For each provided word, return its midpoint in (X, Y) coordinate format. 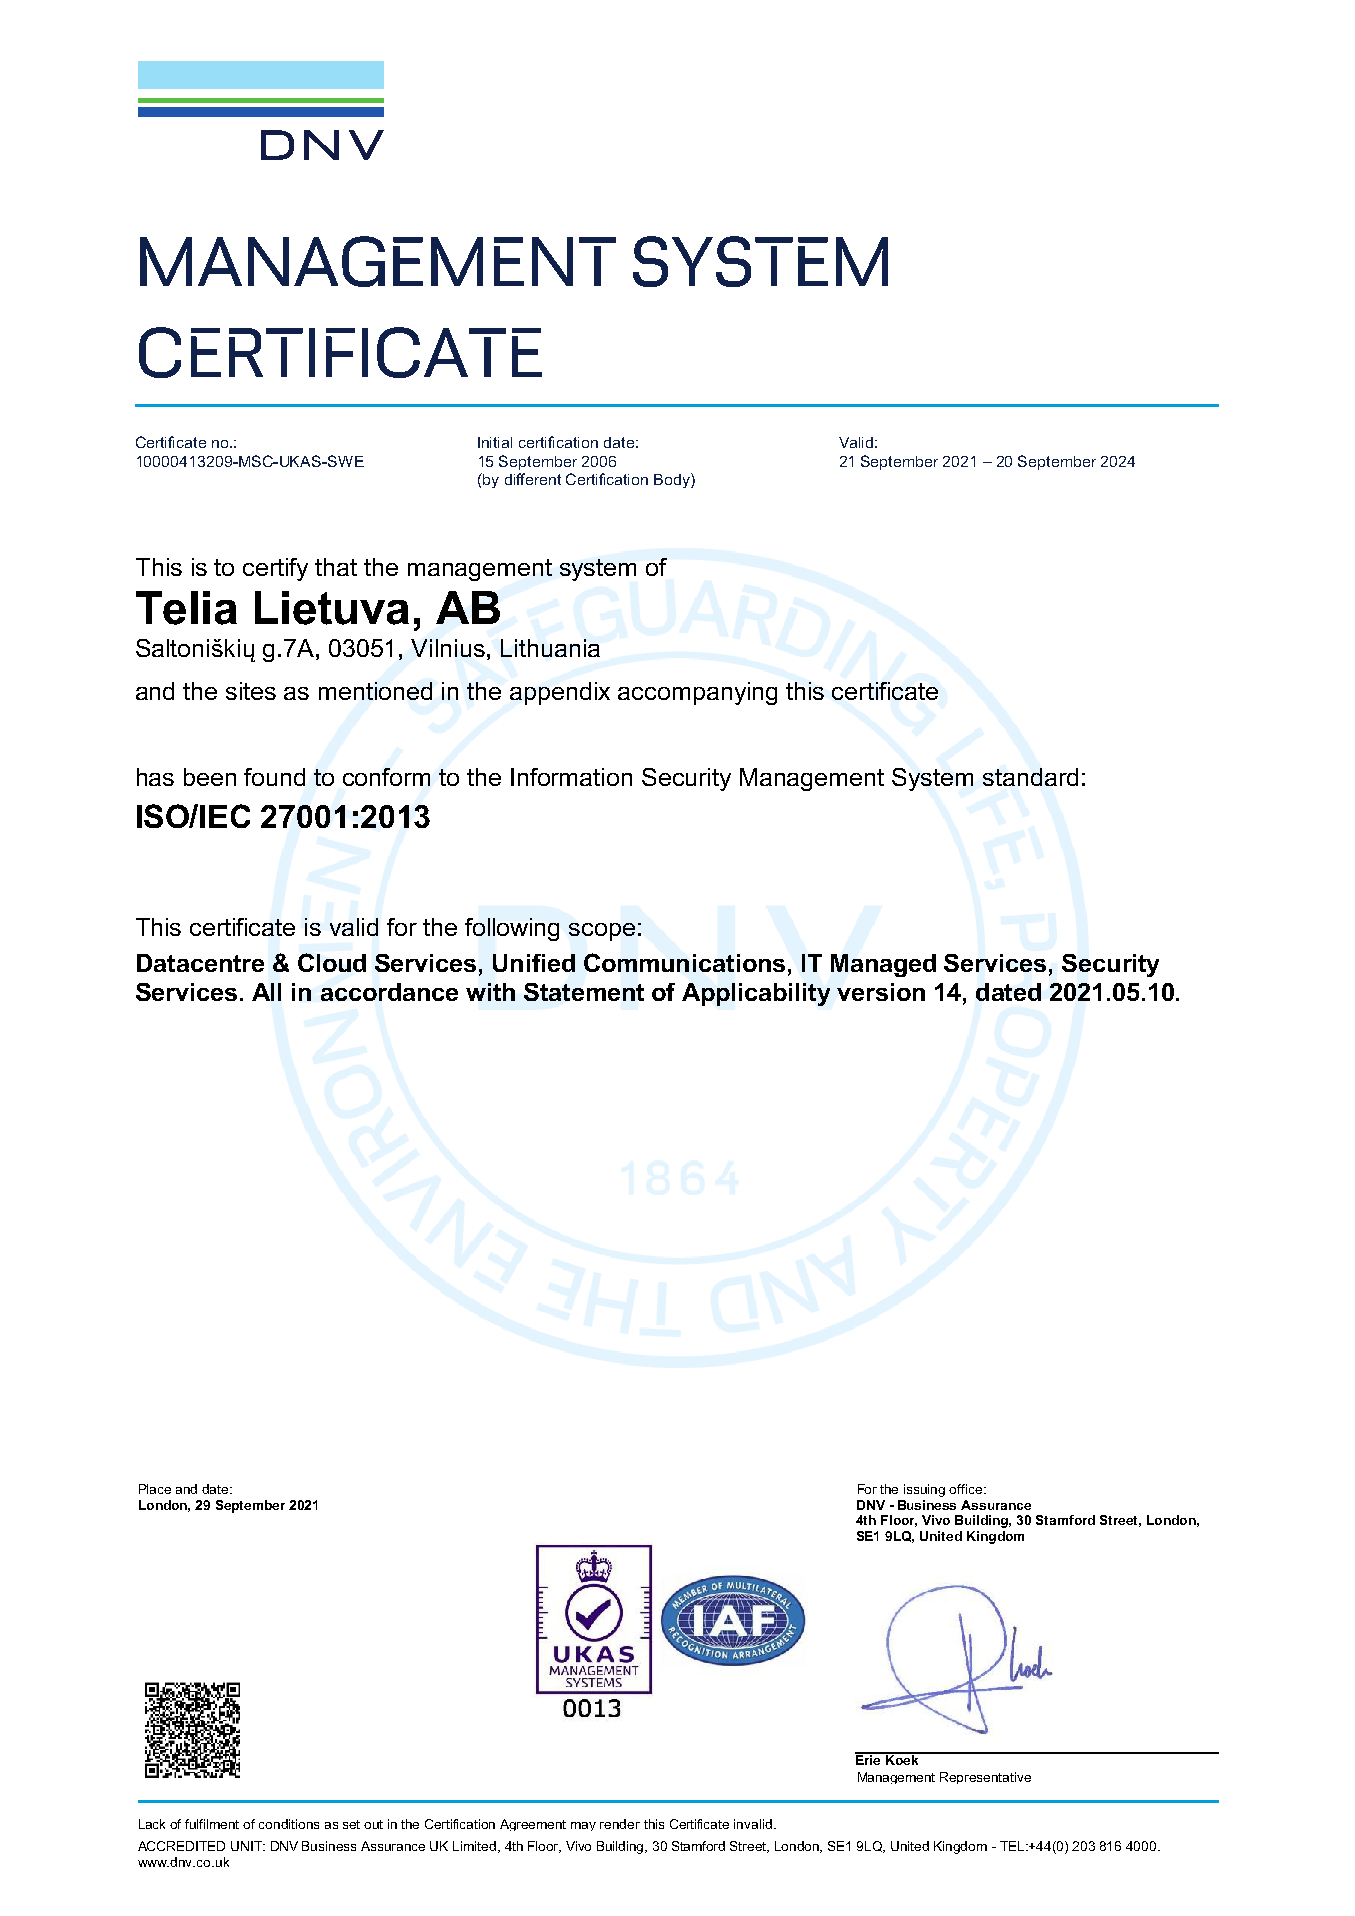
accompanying (697, 693)
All (266, 992)
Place (155, 1489)
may (583, 1826)
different (533, 479)
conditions (289, 1824)
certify (275, 569)
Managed (883, 965)
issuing (924, 1490)
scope (602, 932)
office (967, 1489)
